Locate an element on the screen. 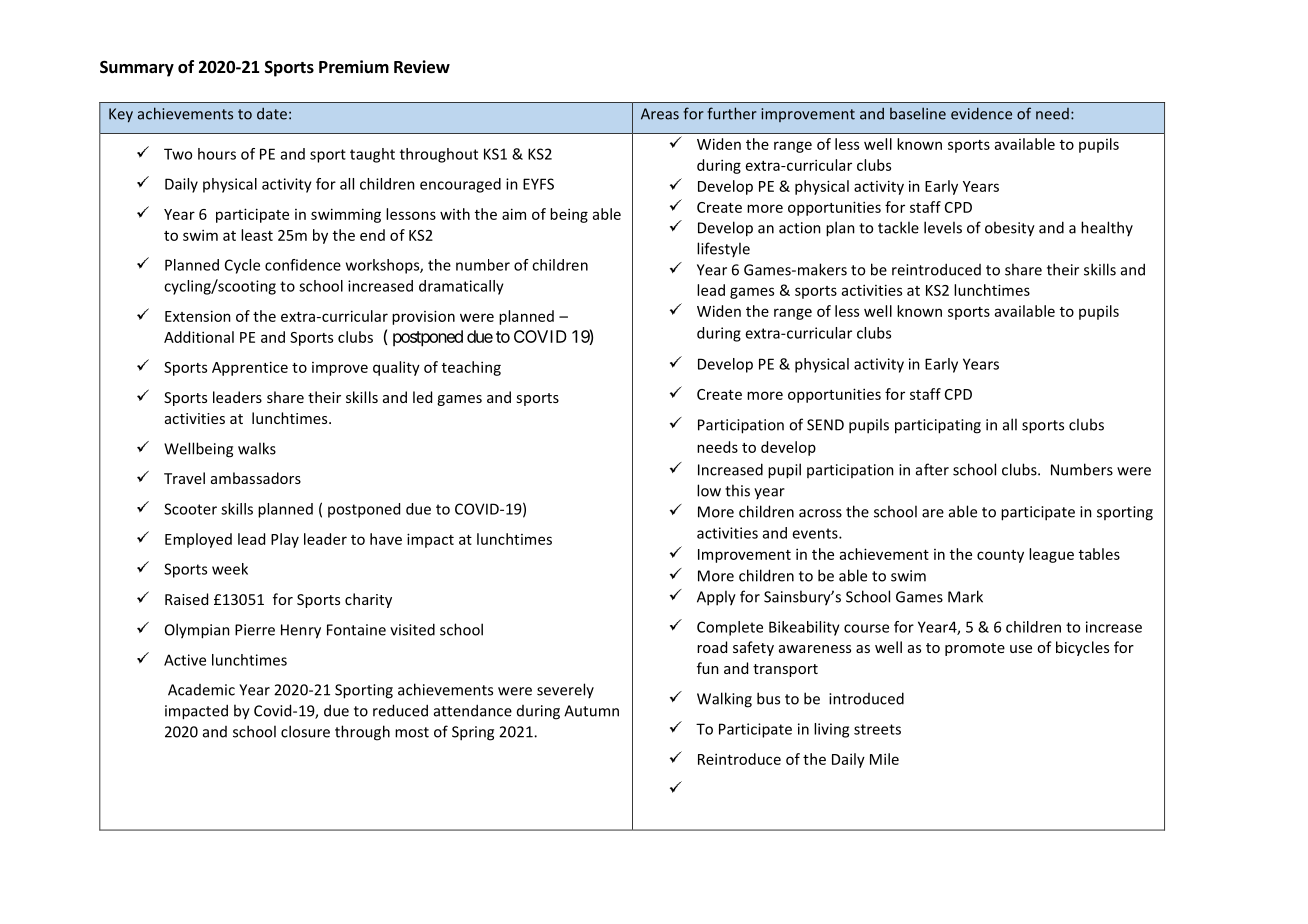 The width and height of the screenshot is (1308, 924). Employed is located at coordinates (198, 540).
